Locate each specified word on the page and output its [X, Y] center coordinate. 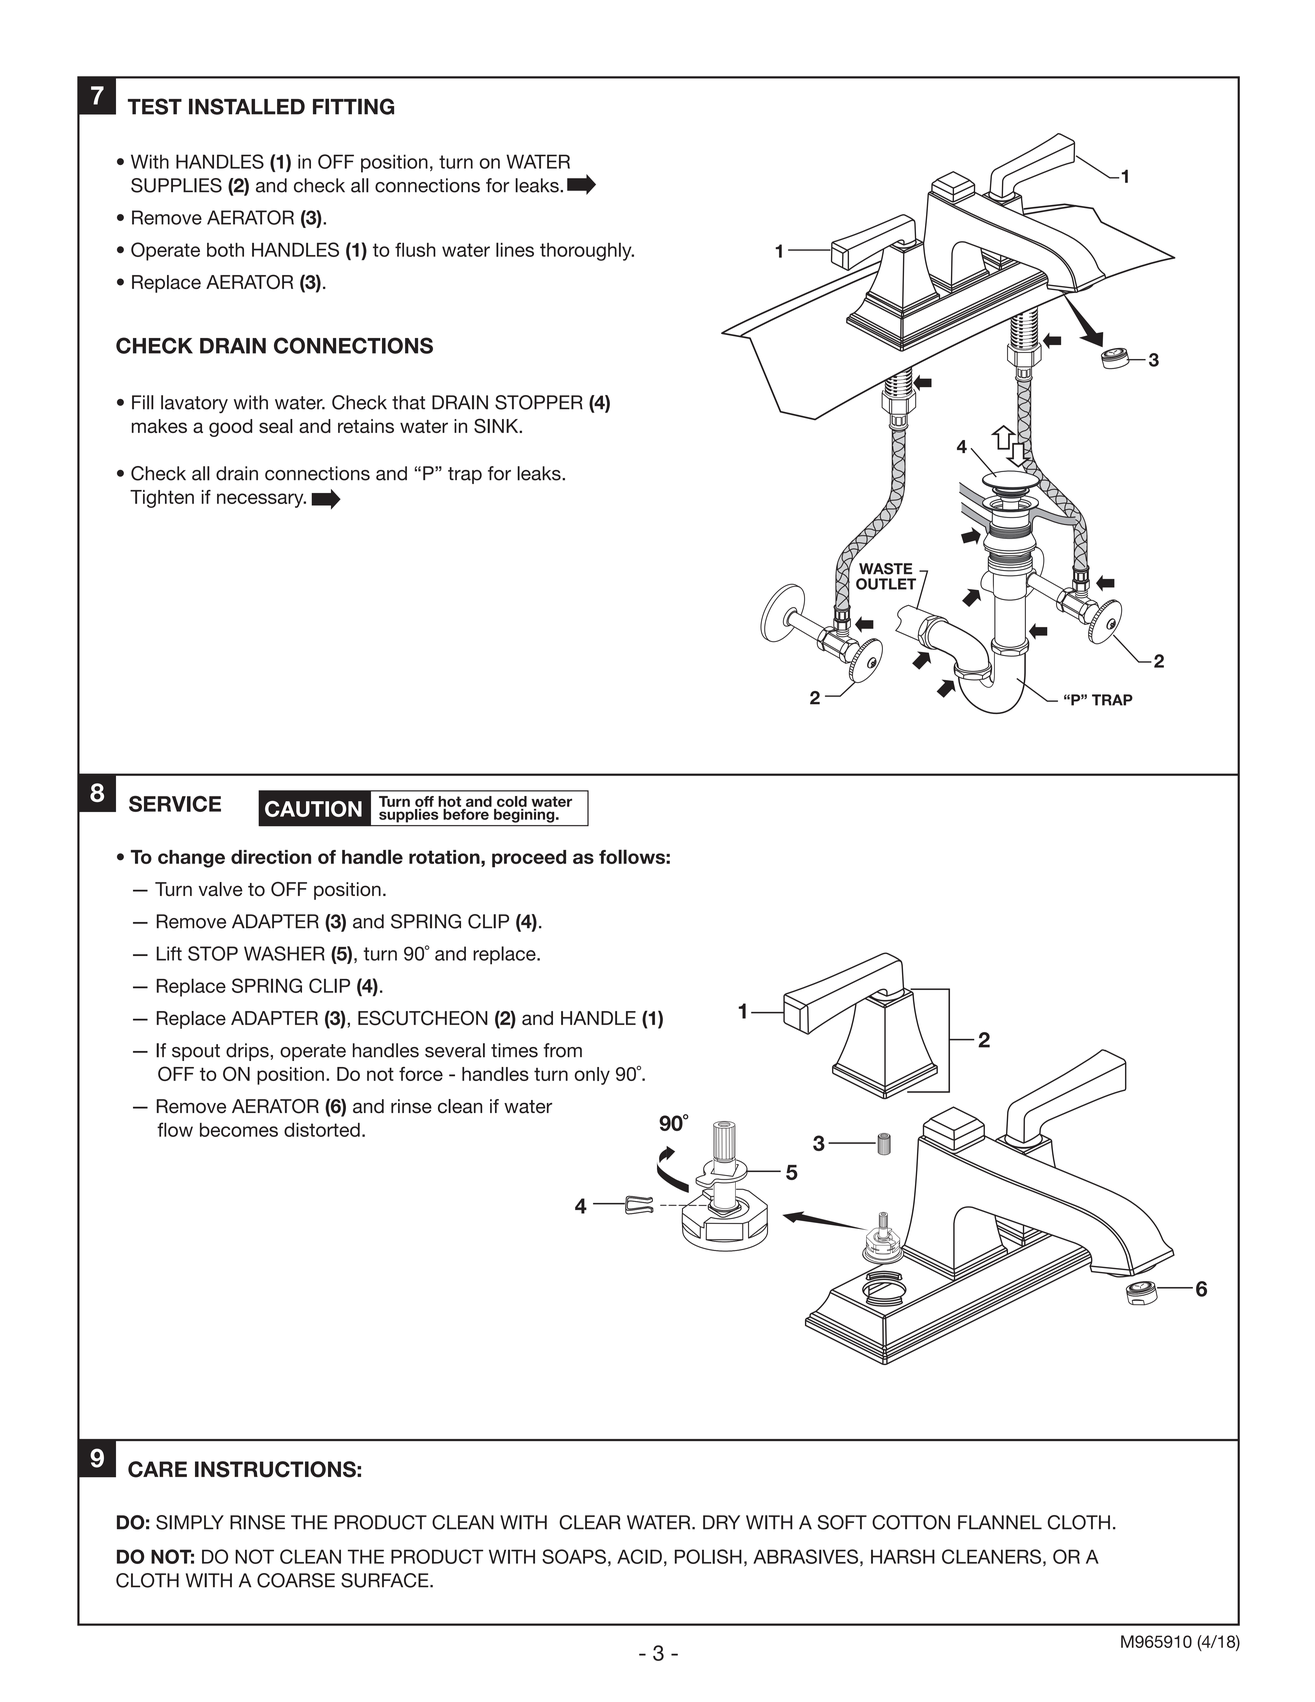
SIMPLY [190, 1522]
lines [515, 249]
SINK [497, 425]
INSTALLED [247, 106]
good [230, 428]
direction [271, 857]
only [592, 1076]
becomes [239, 1130]
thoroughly [587, 251]
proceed [529, 859]
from [563, 1050]
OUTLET [886, 584]
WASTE [885, 569]
